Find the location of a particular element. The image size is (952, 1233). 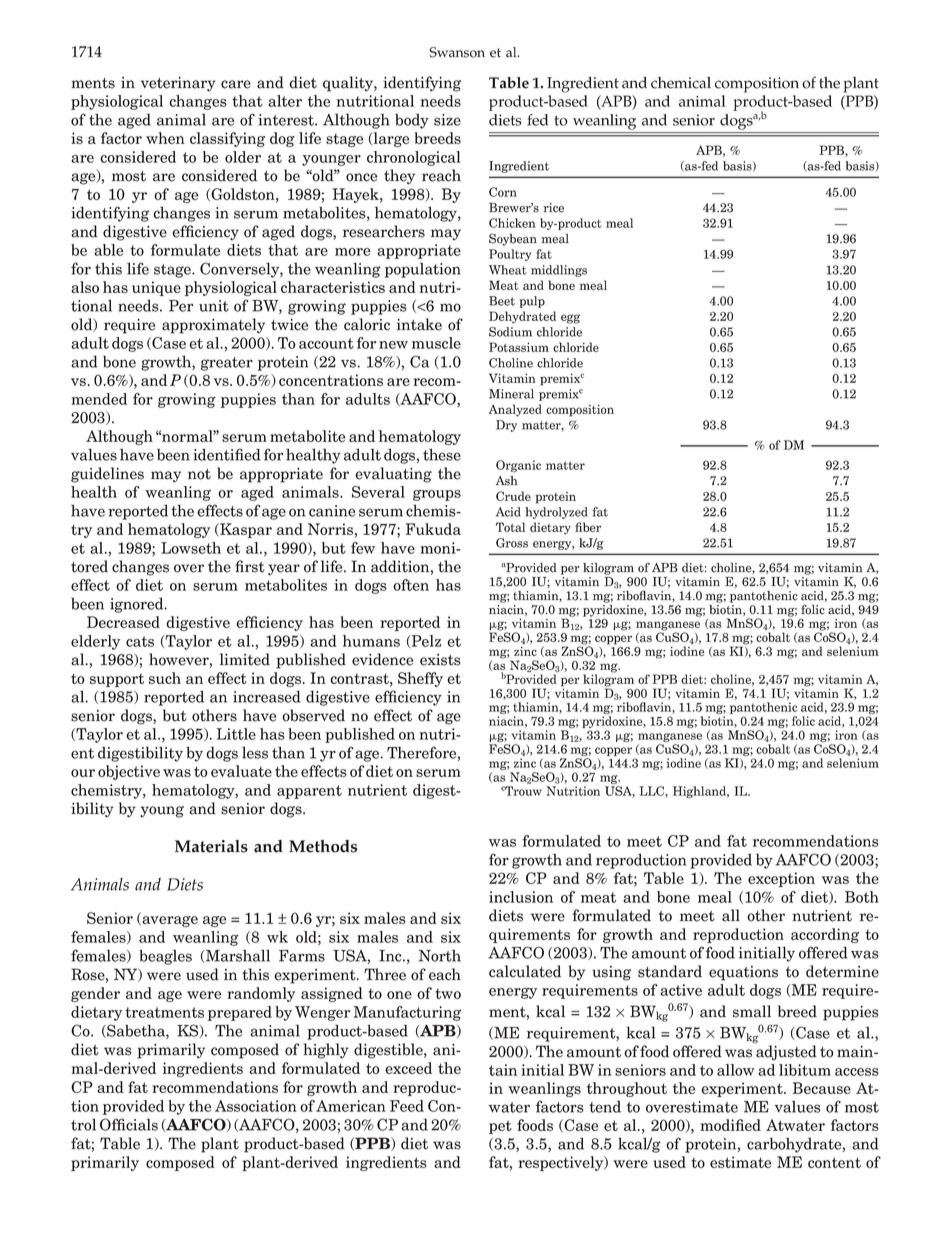

identified is located at coordinates (226, 454).
